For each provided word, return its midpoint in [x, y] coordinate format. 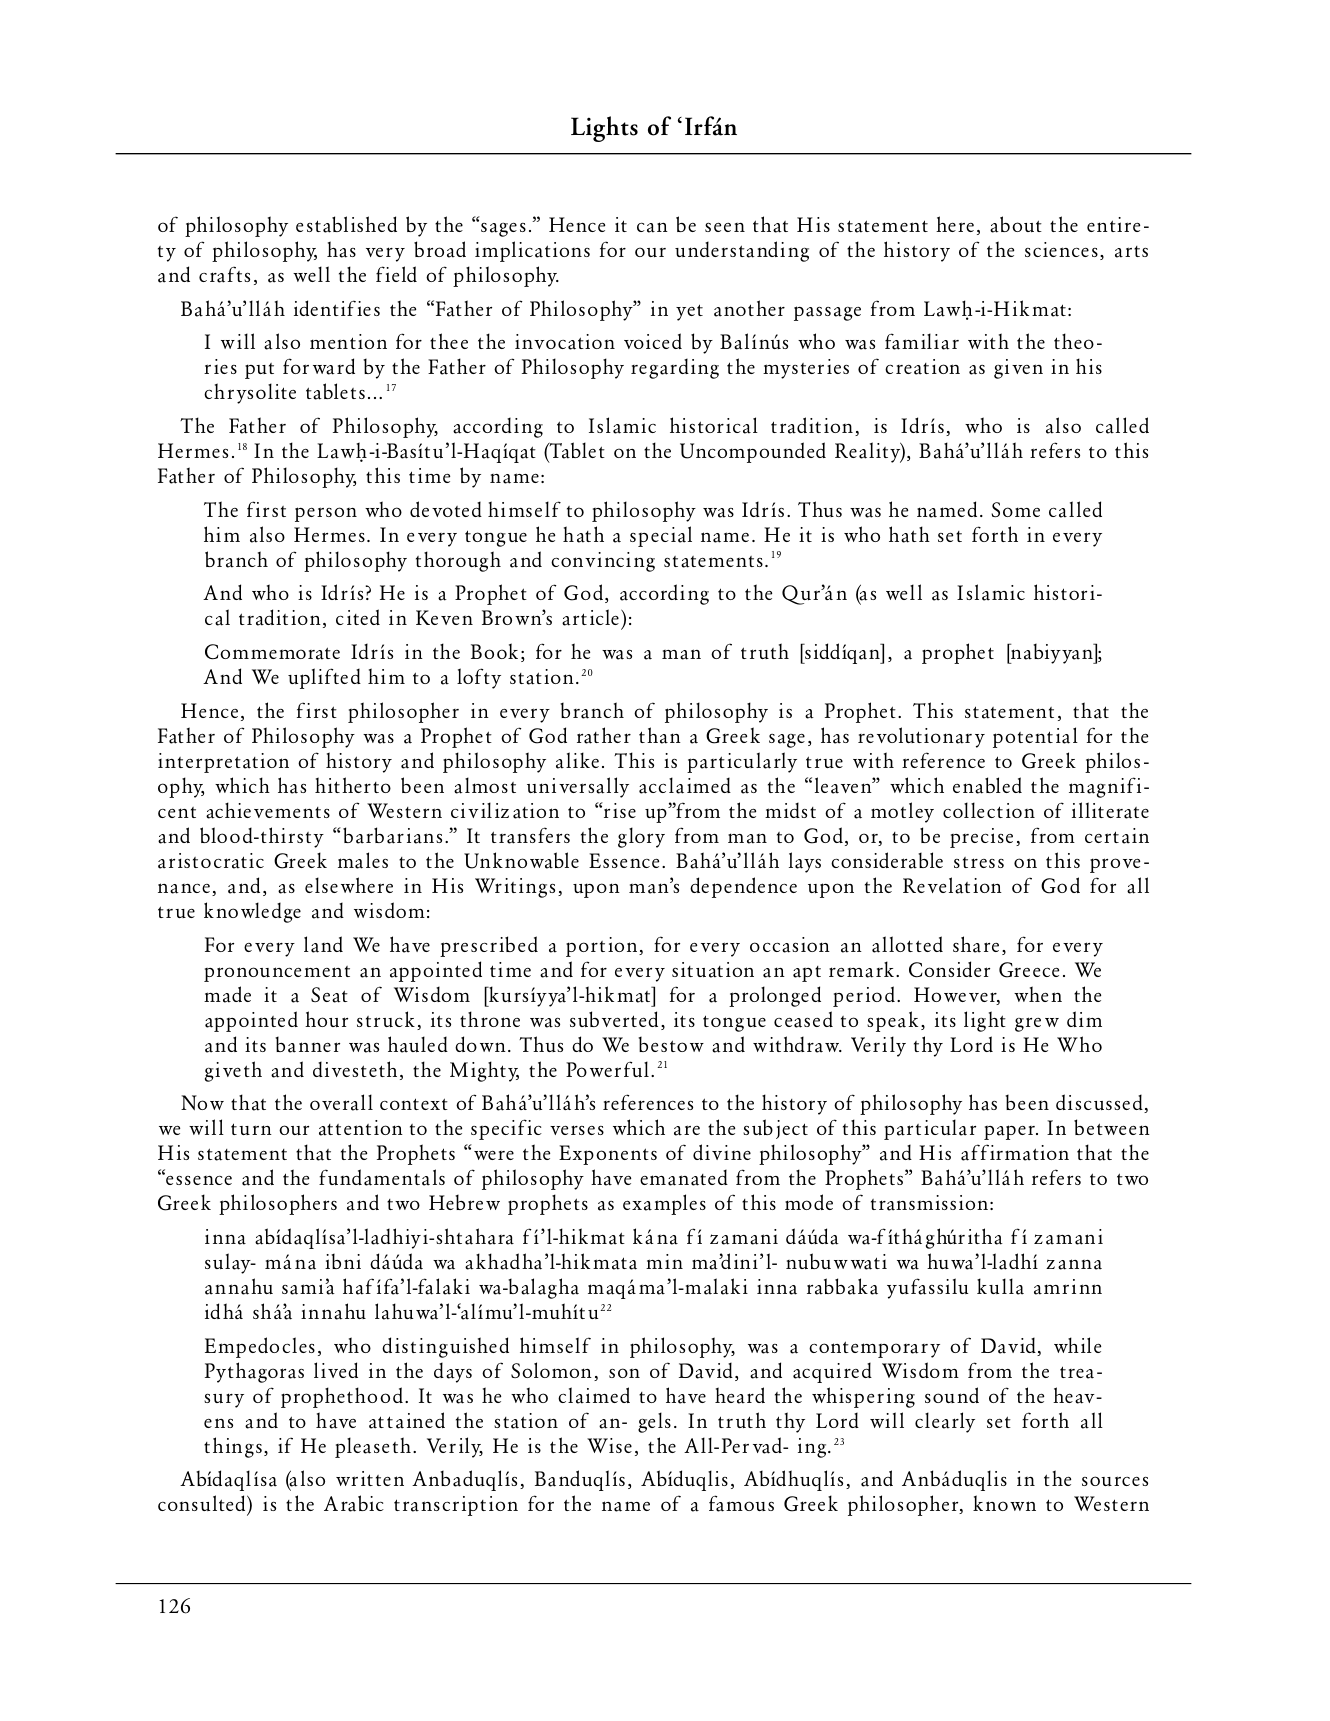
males [363, 860]
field [396, 274]
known [1004, 1503]
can [652, 227]
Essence [624, 860]
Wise [609, 1445]
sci [1036, 249]
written [370, 1478]
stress [979, 862]
